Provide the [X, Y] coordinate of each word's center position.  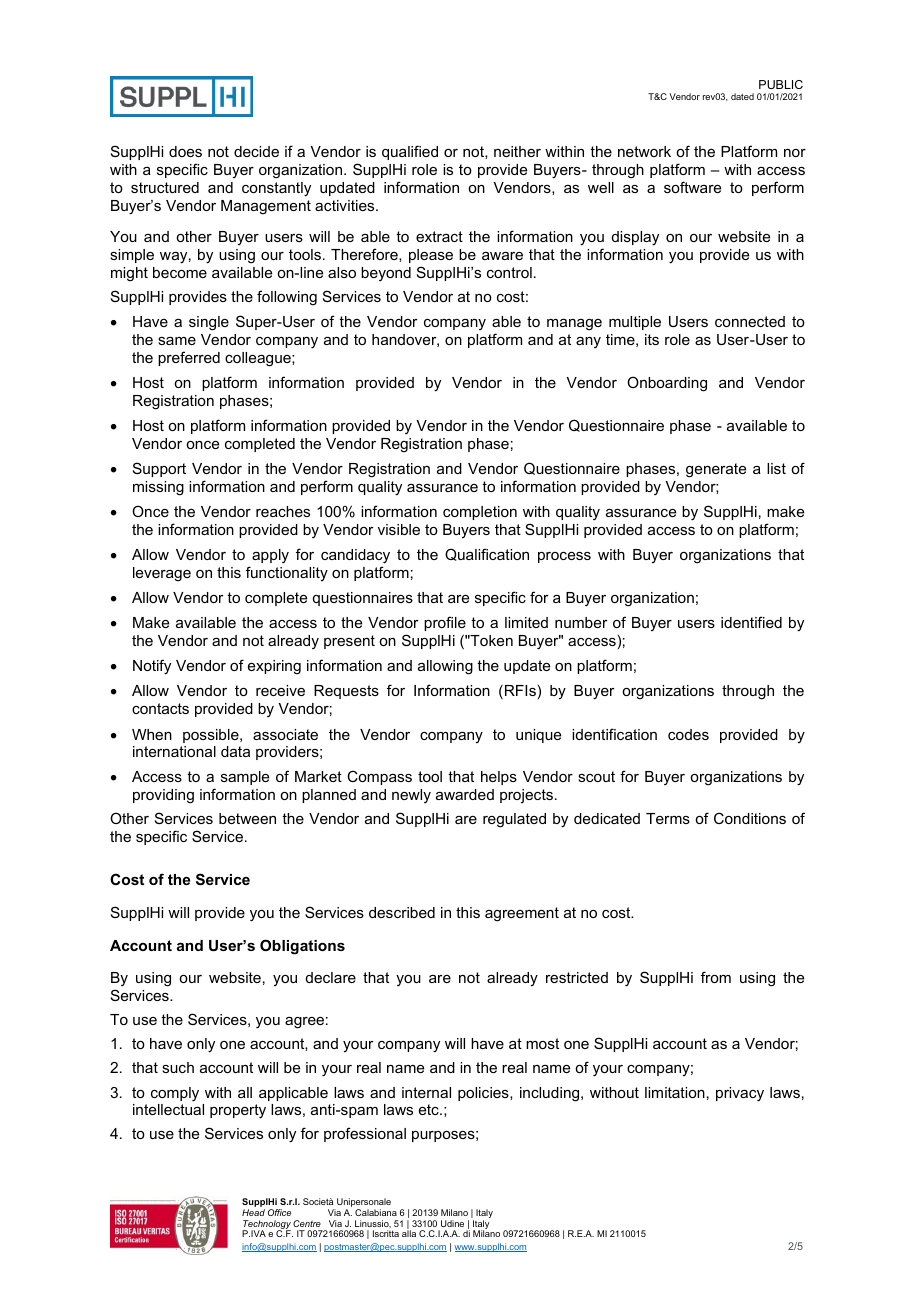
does [185, 151]
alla [409, 1233]
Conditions [750, 818]
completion [480, 513]
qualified [410, 152]
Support [159, 469]
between [247, 818]
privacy [740, 1094]
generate [716, 470]
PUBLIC [781, 84]
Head [253, 1212]
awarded [465, 794]
